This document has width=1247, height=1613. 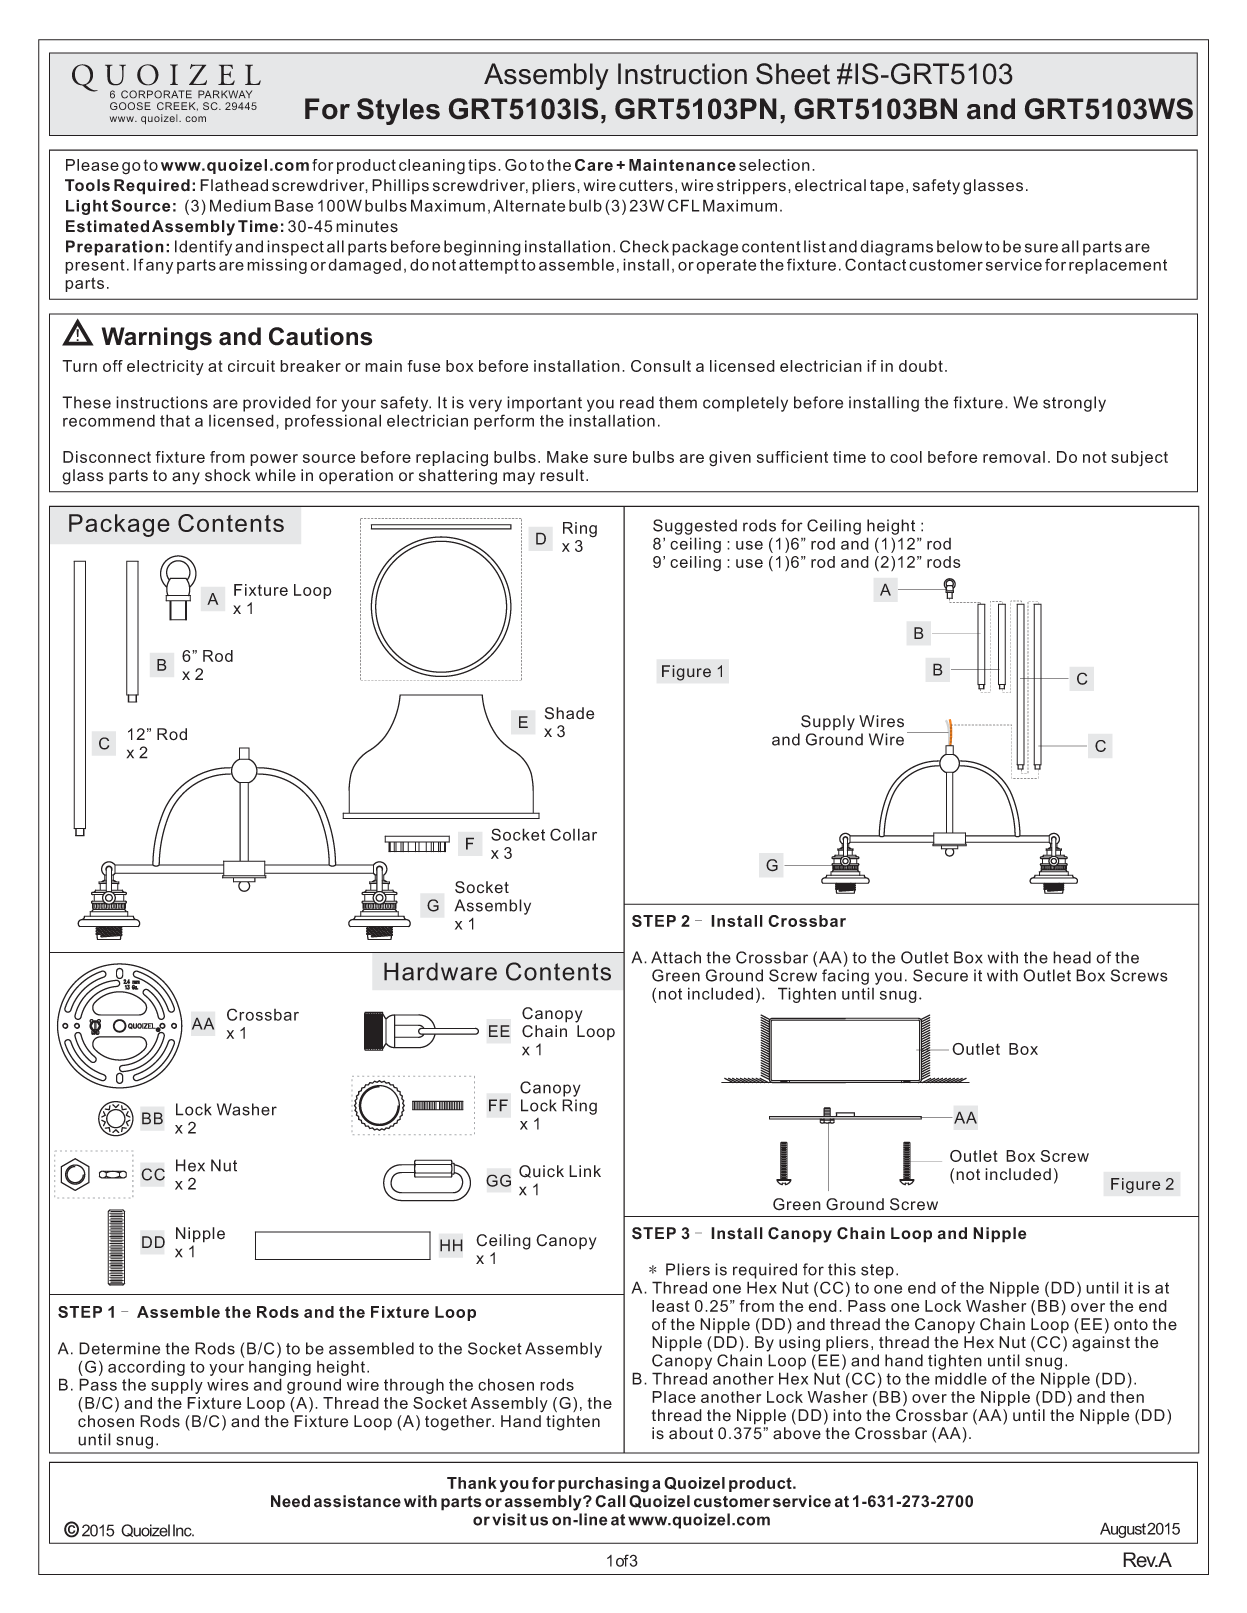 I want to click on Link, so click(x=585, y=1171).
